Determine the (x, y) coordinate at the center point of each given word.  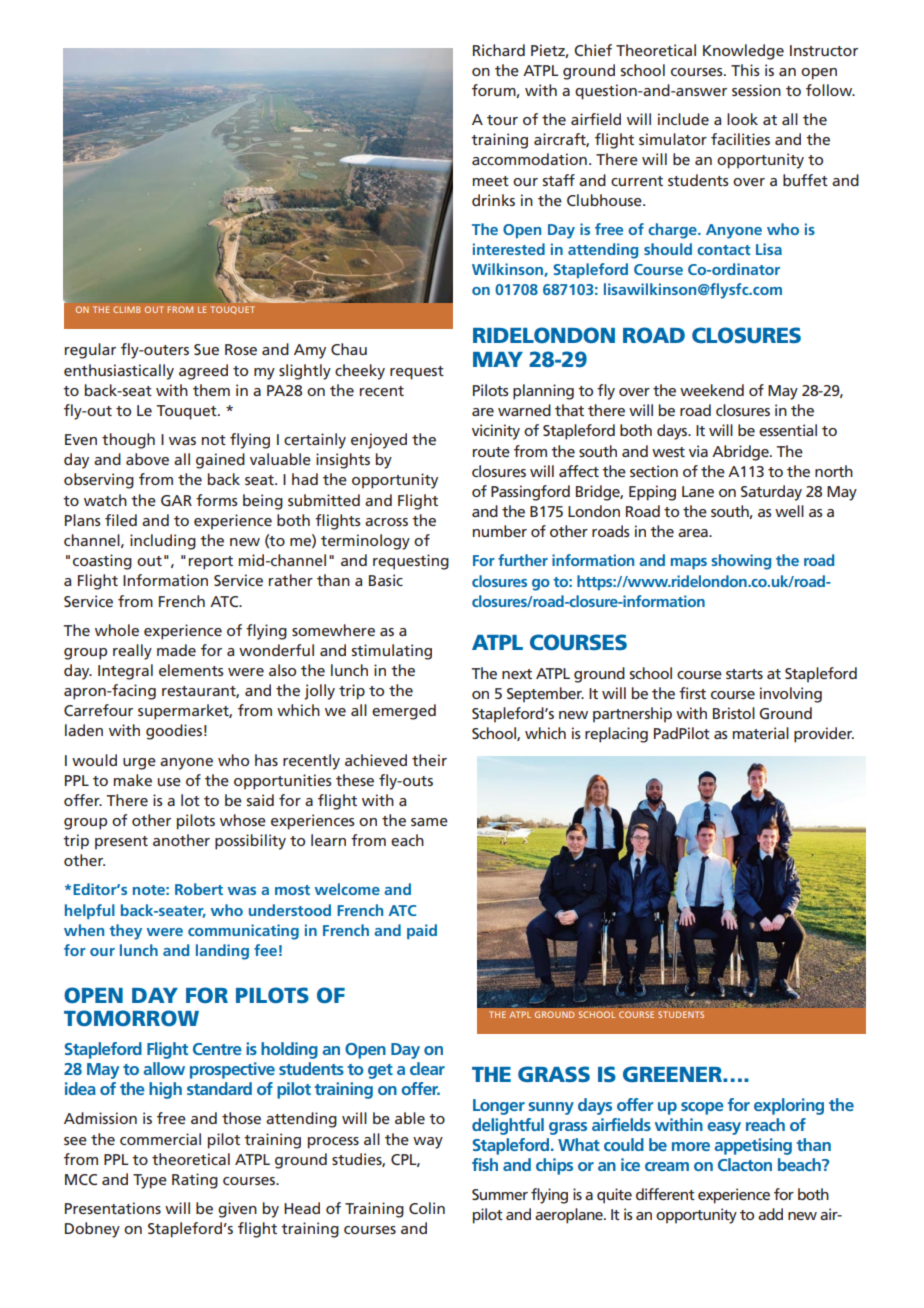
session (756, 90)
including (163, 542)
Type (150, 1181)
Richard (499, 50)
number (500, 531)
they (125, 932)
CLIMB (127, 309)
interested (509, 249)
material (761, 733)
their (429, 760)
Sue (206, 349)
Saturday (771, 493)
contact (724, 250)
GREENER (673, 1074)
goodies (174, 732)
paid (422, 931)
